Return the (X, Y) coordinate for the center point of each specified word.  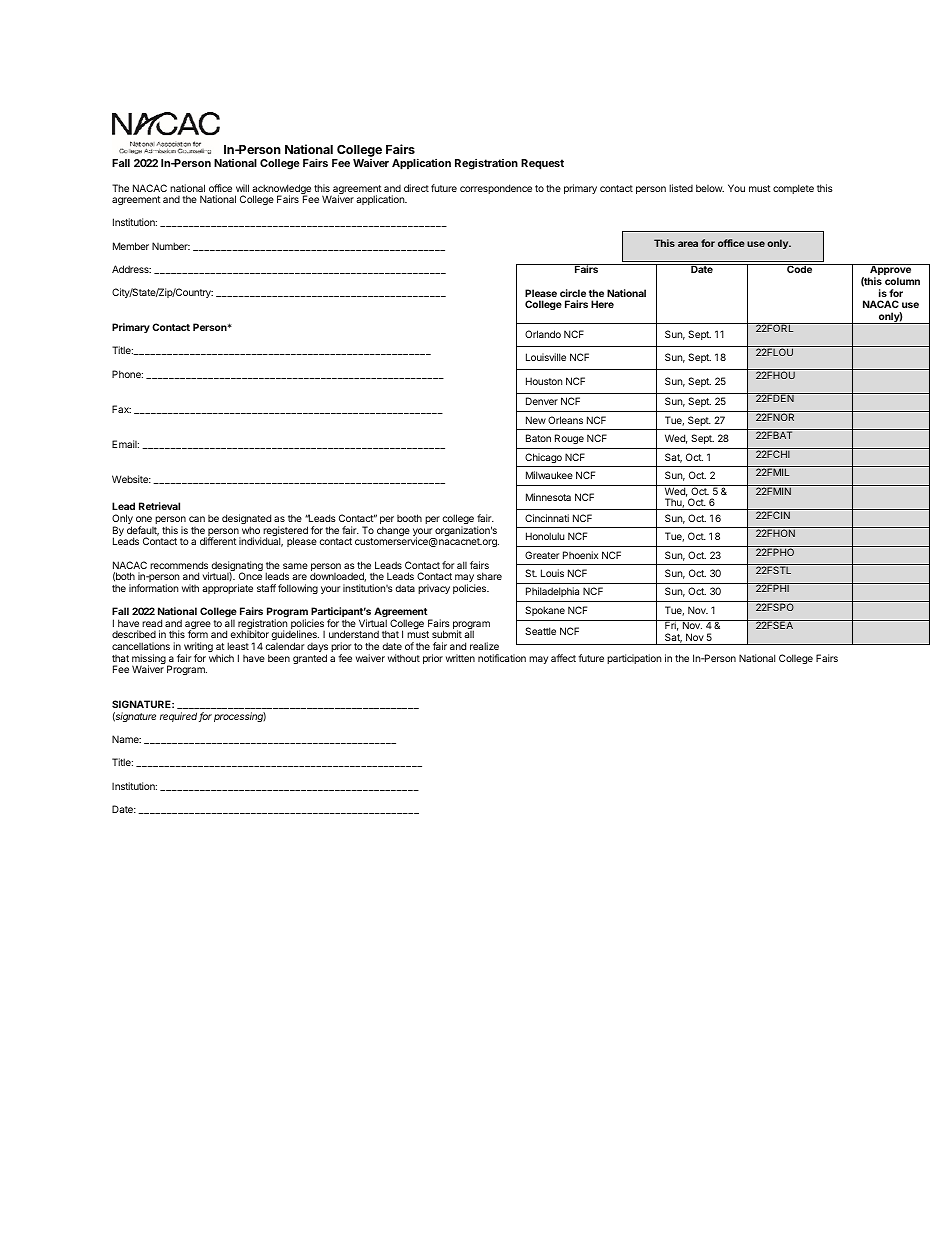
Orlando (543, 334)
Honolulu (545, 536)
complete (793, 189)
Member (131, 246)
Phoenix (580, 555)
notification (502, 658)
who (251, 530)
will (242, 188)
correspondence (496, 189)
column (902, 281)
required (180, 717)
